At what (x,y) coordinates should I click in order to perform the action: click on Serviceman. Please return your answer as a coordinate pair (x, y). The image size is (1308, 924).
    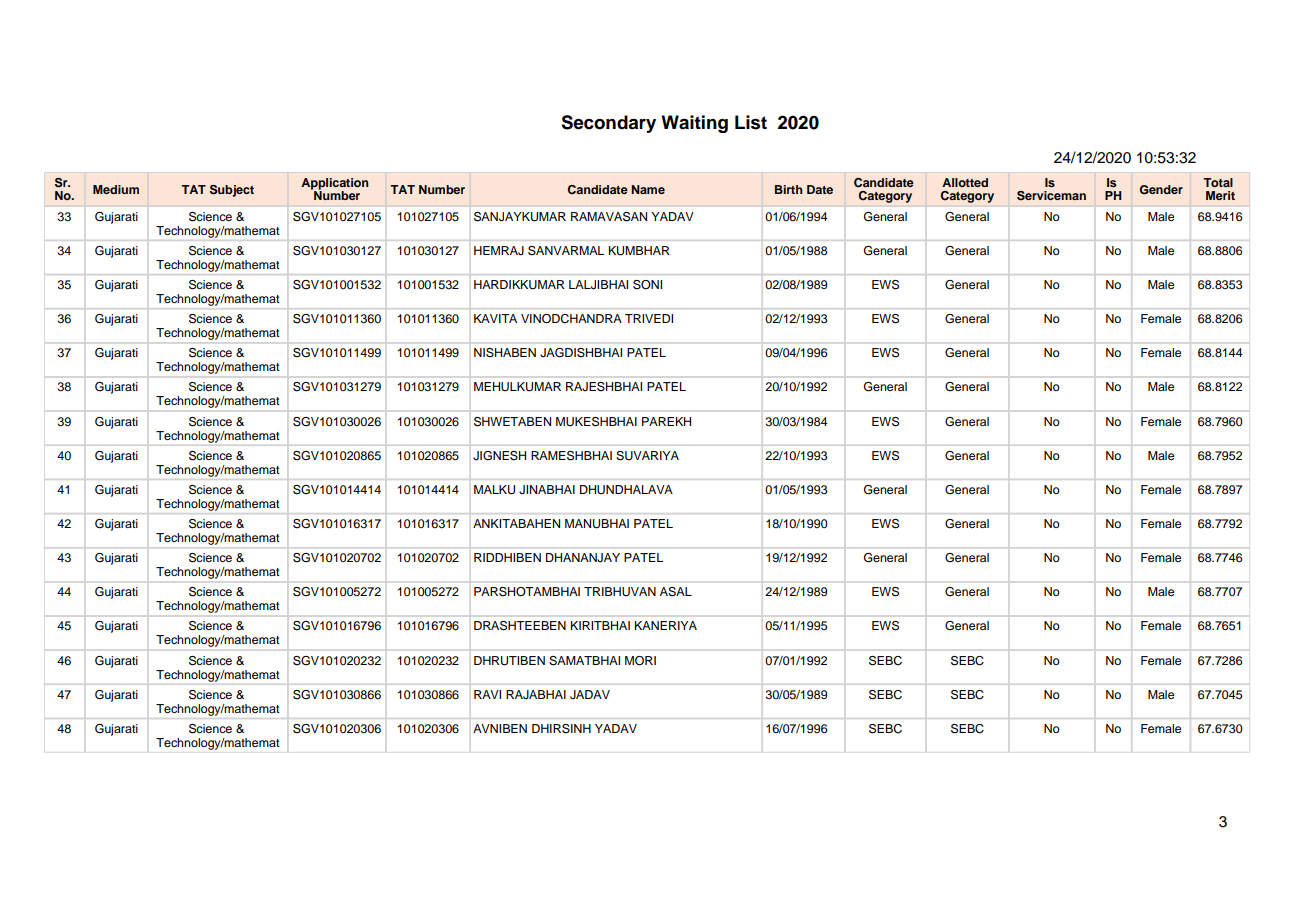
    Looking at the image, I should click on (1051, 196).
